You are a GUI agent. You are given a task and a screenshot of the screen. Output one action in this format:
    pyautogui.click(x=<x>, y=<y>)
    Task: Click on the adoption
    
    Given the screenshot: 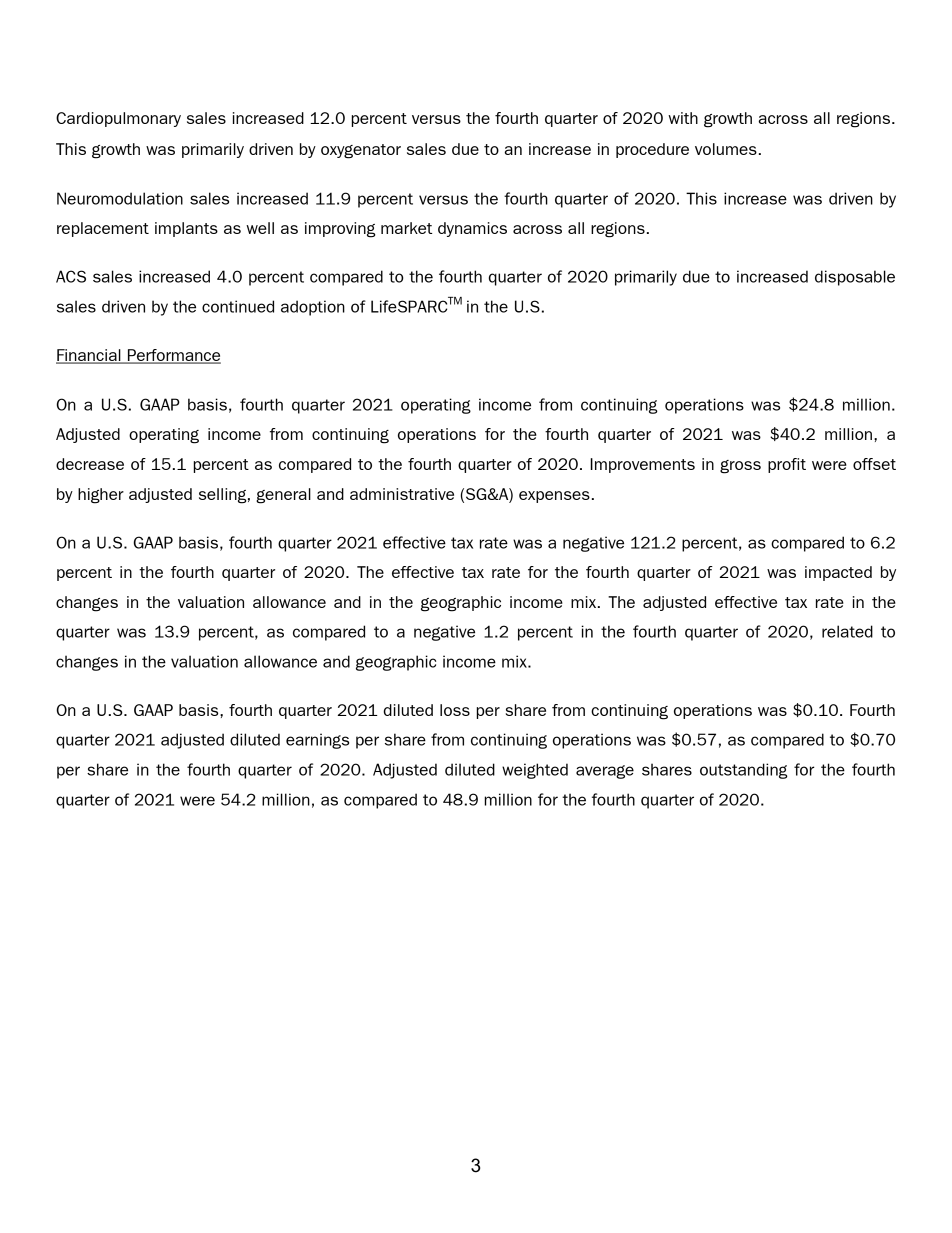 What is the action you would take?
    pyautogui.click(x=313, y=308)
